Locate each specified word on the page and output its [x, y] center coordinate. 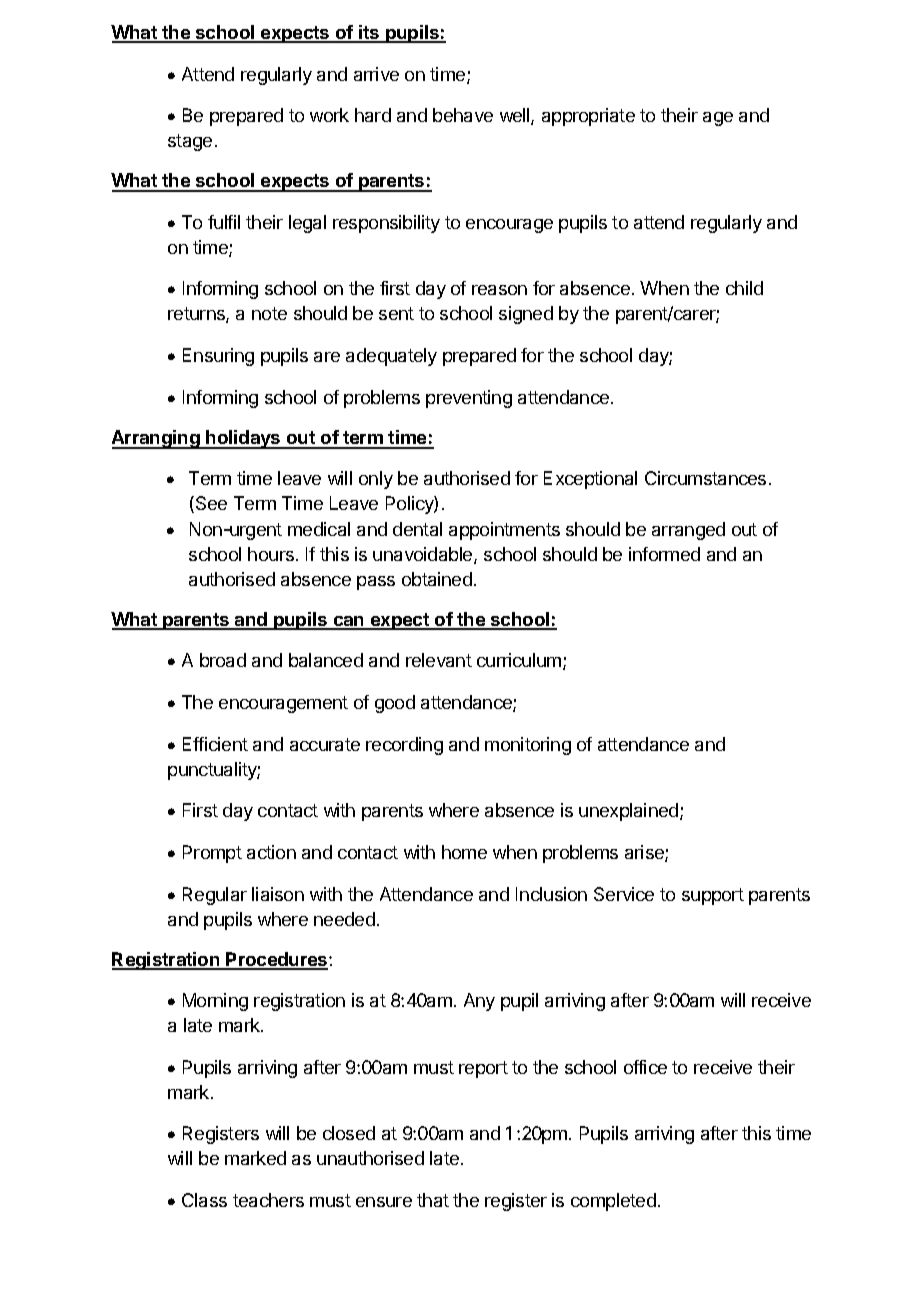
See [211, 503]
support [713, 896]
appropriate [588, 117]
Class [204, 1200]
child [744, 288]
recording [404, 746]
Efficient [215, 744]
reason [499, 290]
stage [190, 142]
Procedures [277, 960]
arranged [688, 531]
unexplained [630, 812]
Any [479, 1002]
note [269, 313]
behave [463, 115]
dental [417, 529]
